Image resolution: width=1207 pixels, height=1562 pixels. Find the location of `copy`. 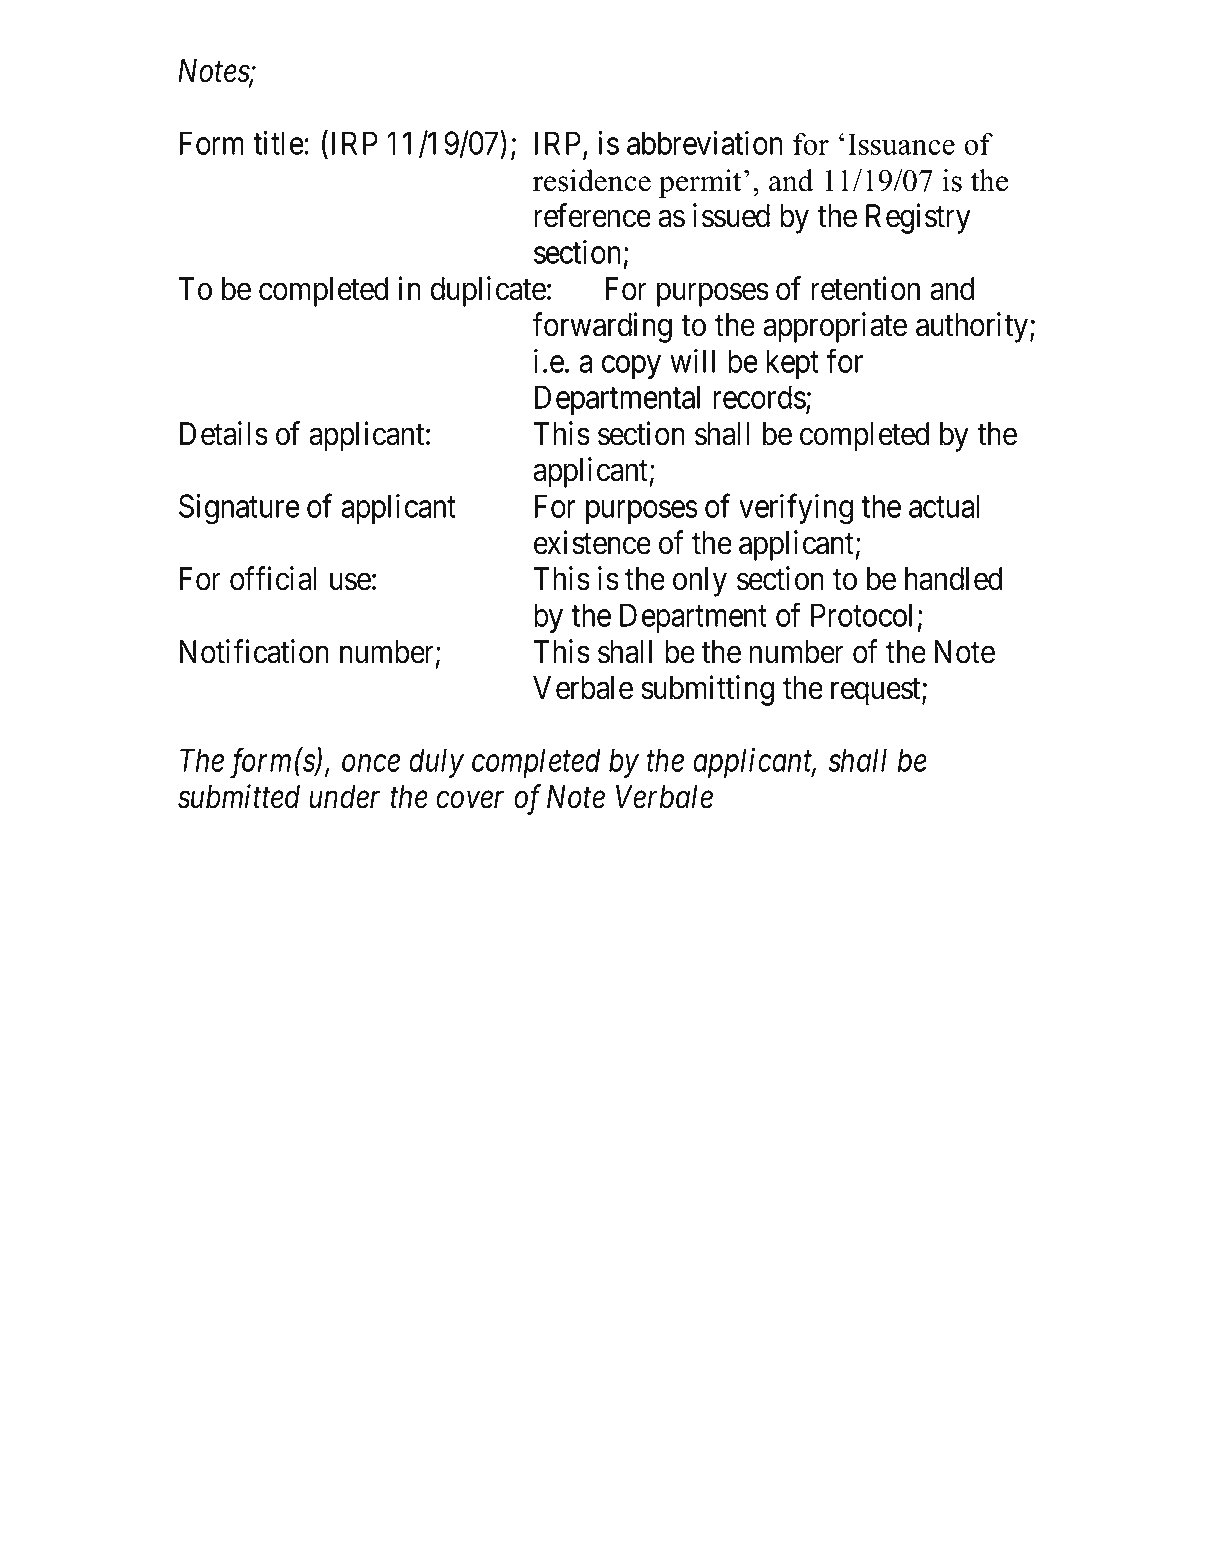

copy is located at coordinates (631, 367).
